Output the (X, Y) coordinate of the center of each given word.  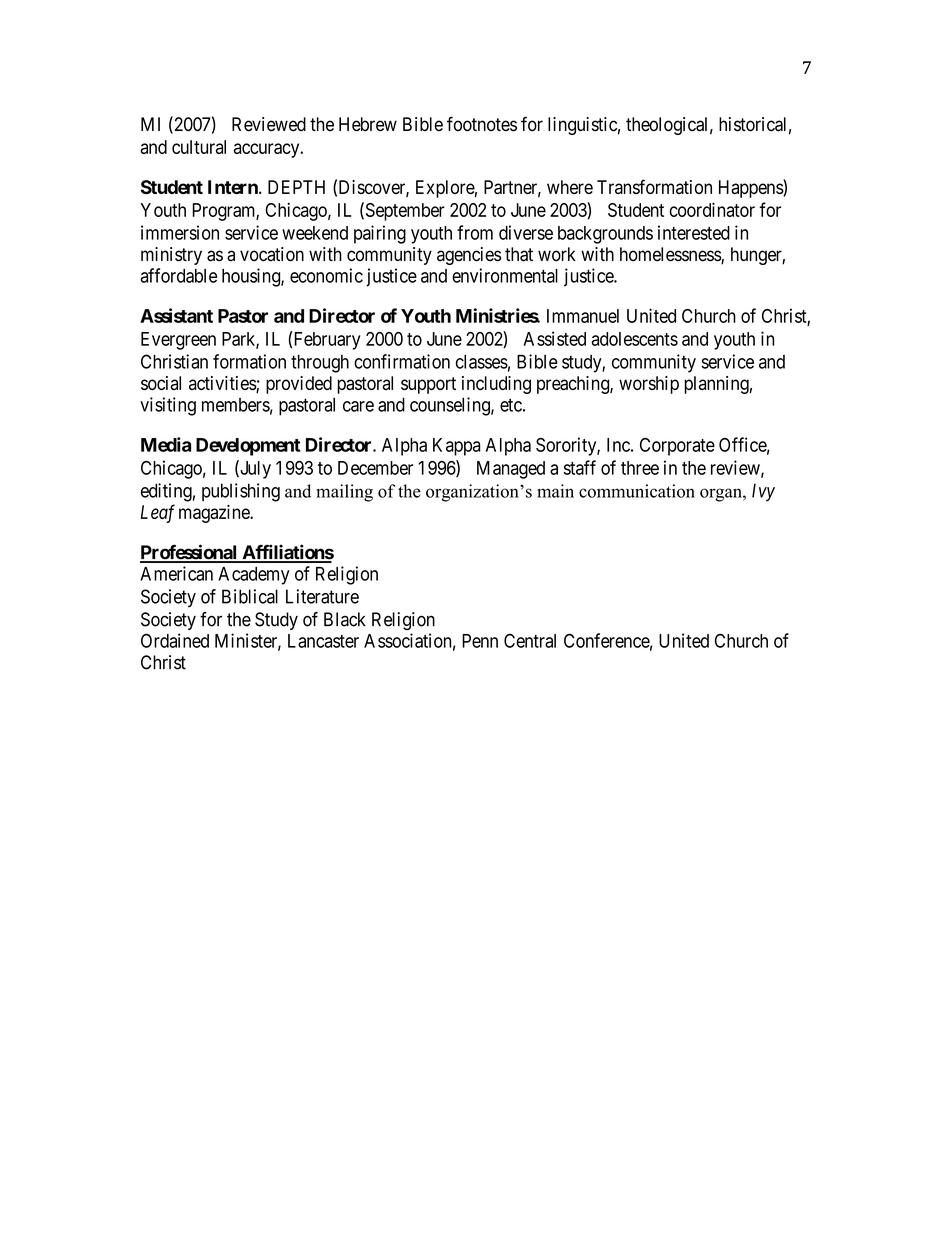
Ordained (175, 640)
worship (649, 385)
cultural (199, 147)
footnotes (482, 124)
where (570, 187)
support (428, 385)
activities (223, 384)
